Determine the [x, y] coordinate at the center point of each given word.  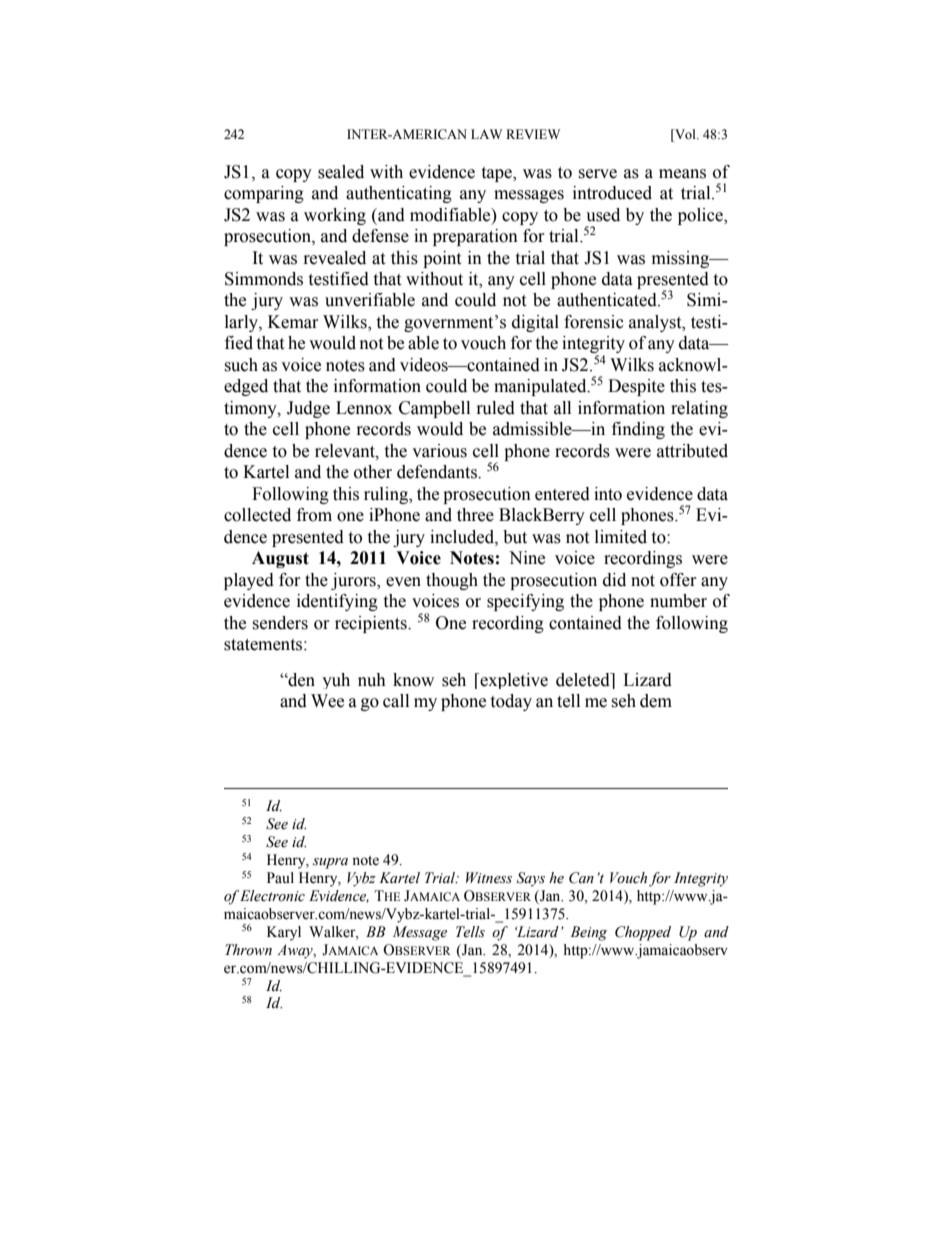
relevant [346, 451]
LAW [486, 134]
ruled [496, 408]
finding [638, 430]
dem [656, 701]
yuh [336, 681]
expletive [513, 681]
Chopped [643, 933]
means [682, 174]
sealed [341, 172]
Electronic [272, 896]
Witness [489, 878]
